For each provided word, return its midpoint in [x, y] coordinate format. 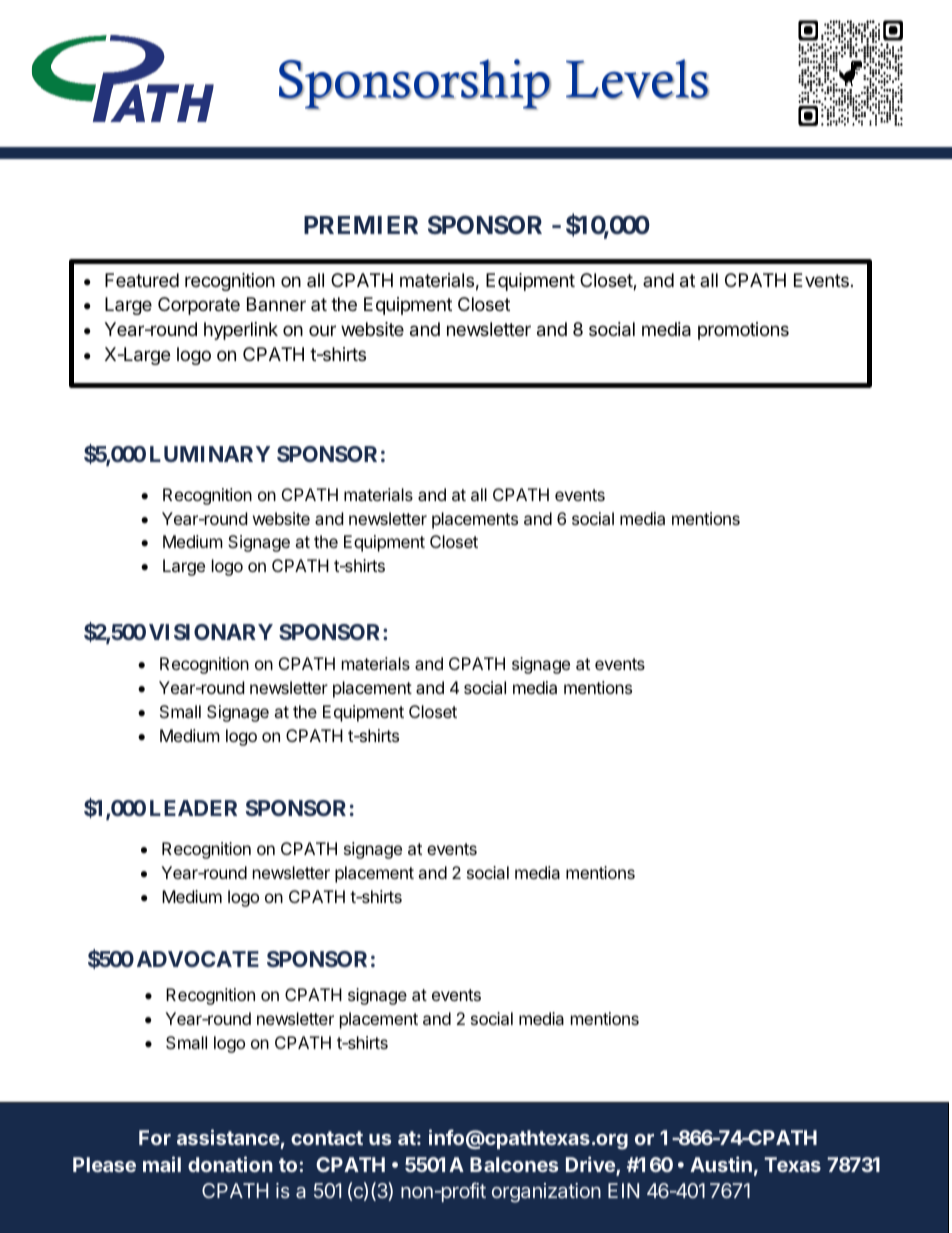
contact [327, 1138]
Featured [142, 280]
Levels [637, 79]
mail [162, 1164]
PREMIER [361, 225]
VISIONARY [211, 632]
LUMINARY [210, 454]
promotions [743, 331]
